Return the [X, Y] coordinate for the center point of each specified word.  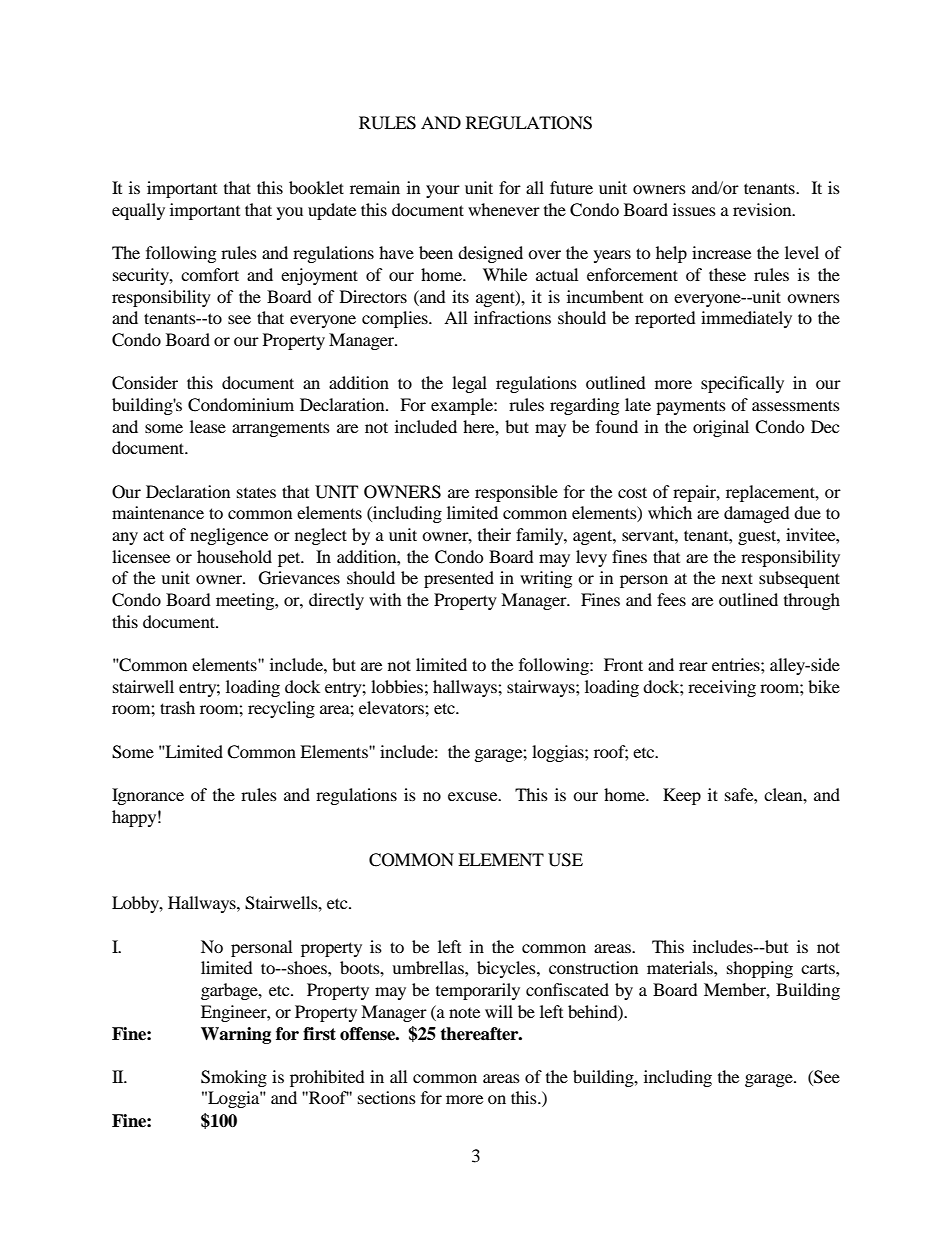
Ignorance [148, 796]
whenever [504, 209]
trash [177, 707]
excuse [474, 796]
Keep [682, 796]
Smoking [234, 1078]
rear [693, 666]
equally [138, 211]
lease [208, 426]
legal [469, 384]
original [721, 428]
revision [763, 209]
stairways [542, 688]
